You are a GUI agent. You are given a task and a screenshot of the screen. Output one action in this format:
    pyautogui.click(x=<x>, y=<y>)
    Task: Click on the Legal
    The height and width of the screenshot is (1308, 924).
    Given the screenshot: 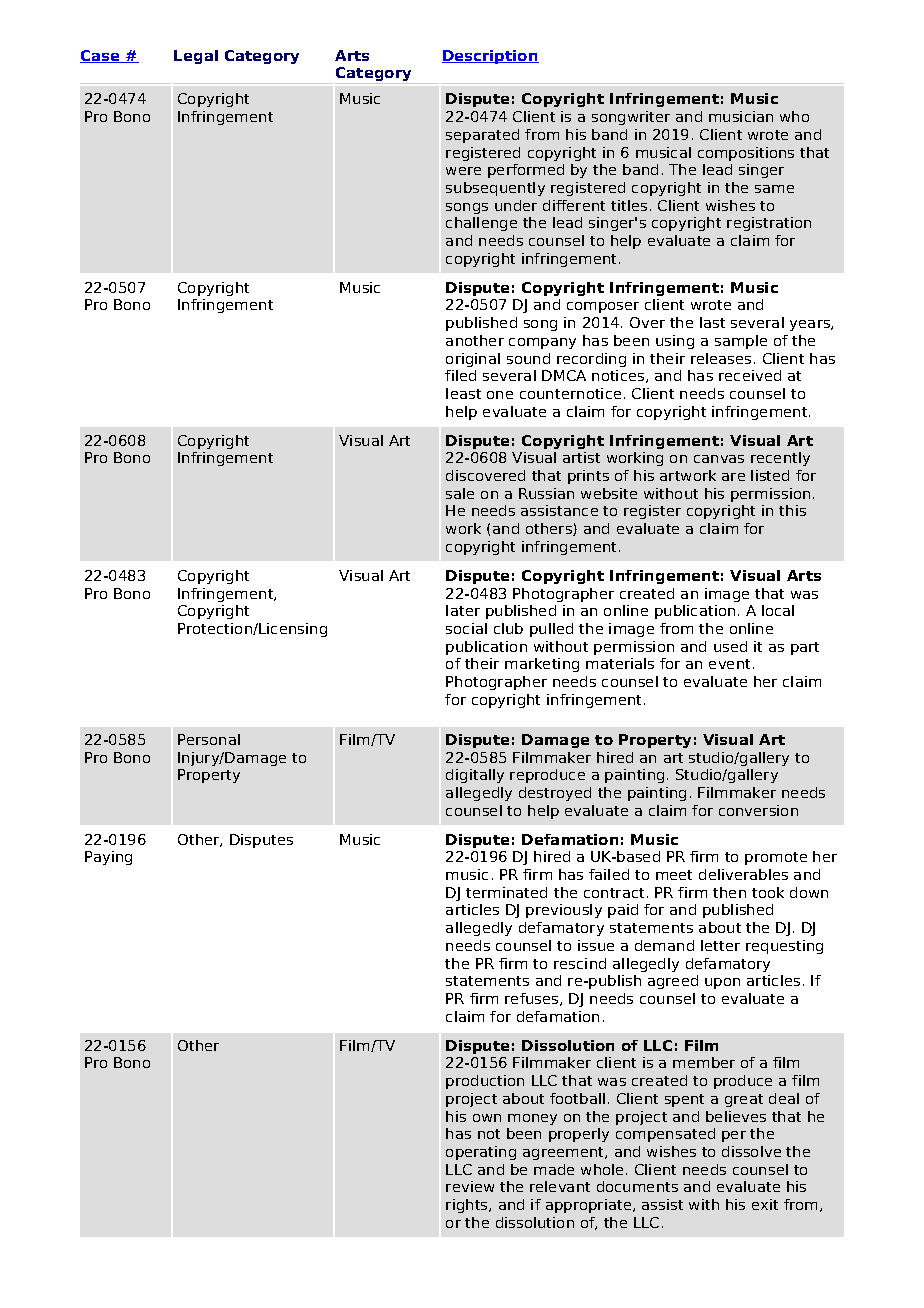 What is the action you would take?
    pyautogui.click(x=196, y=57)
